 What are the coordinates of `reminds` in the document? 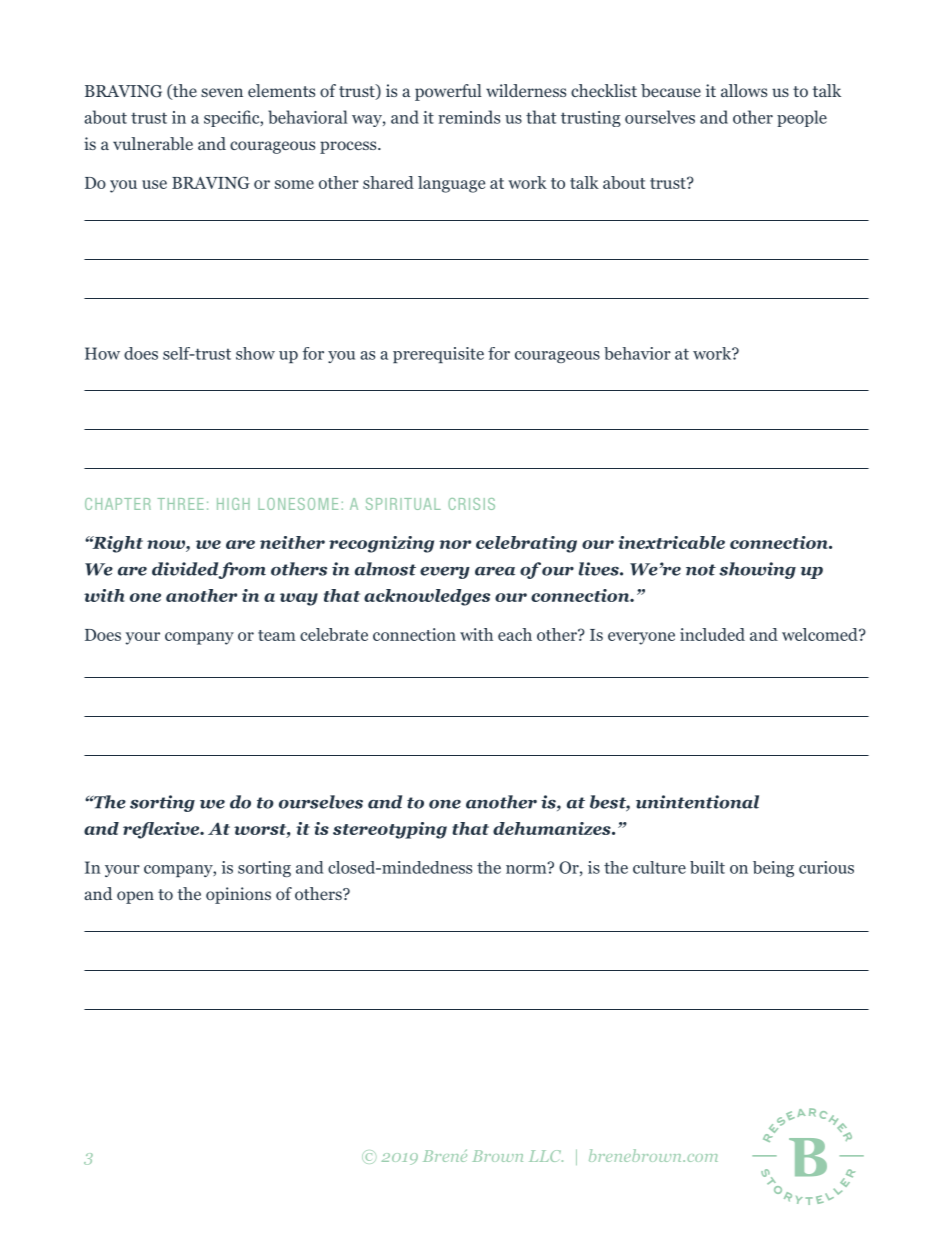 It's located at (469, 117).
